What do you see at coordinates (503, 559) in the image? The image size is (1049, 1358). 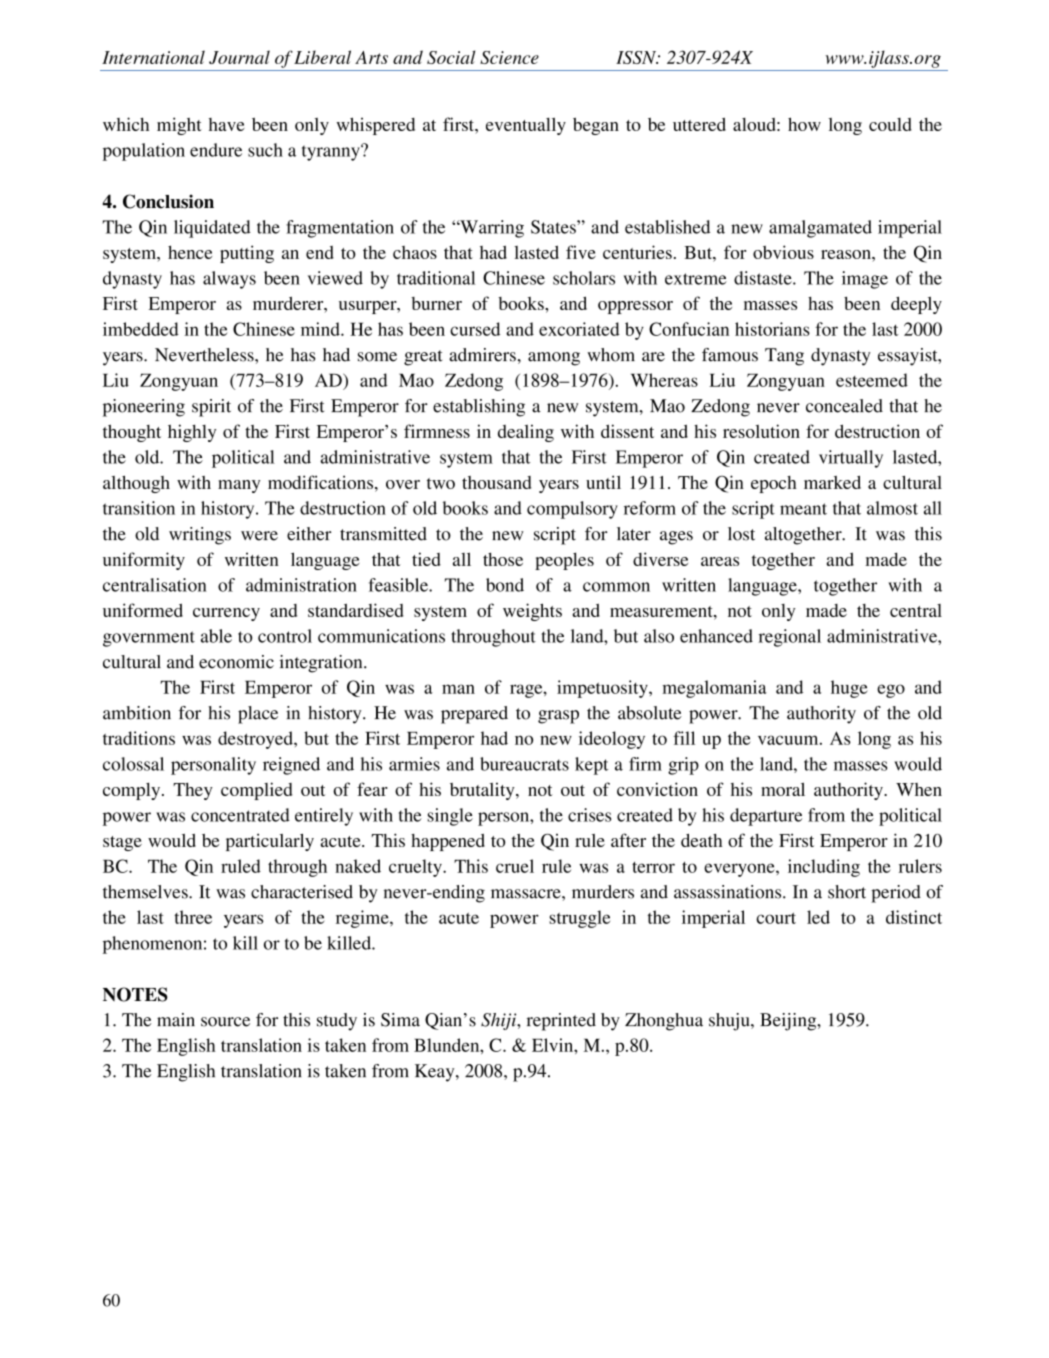 I see `those` at bounding box center [503, 559].
